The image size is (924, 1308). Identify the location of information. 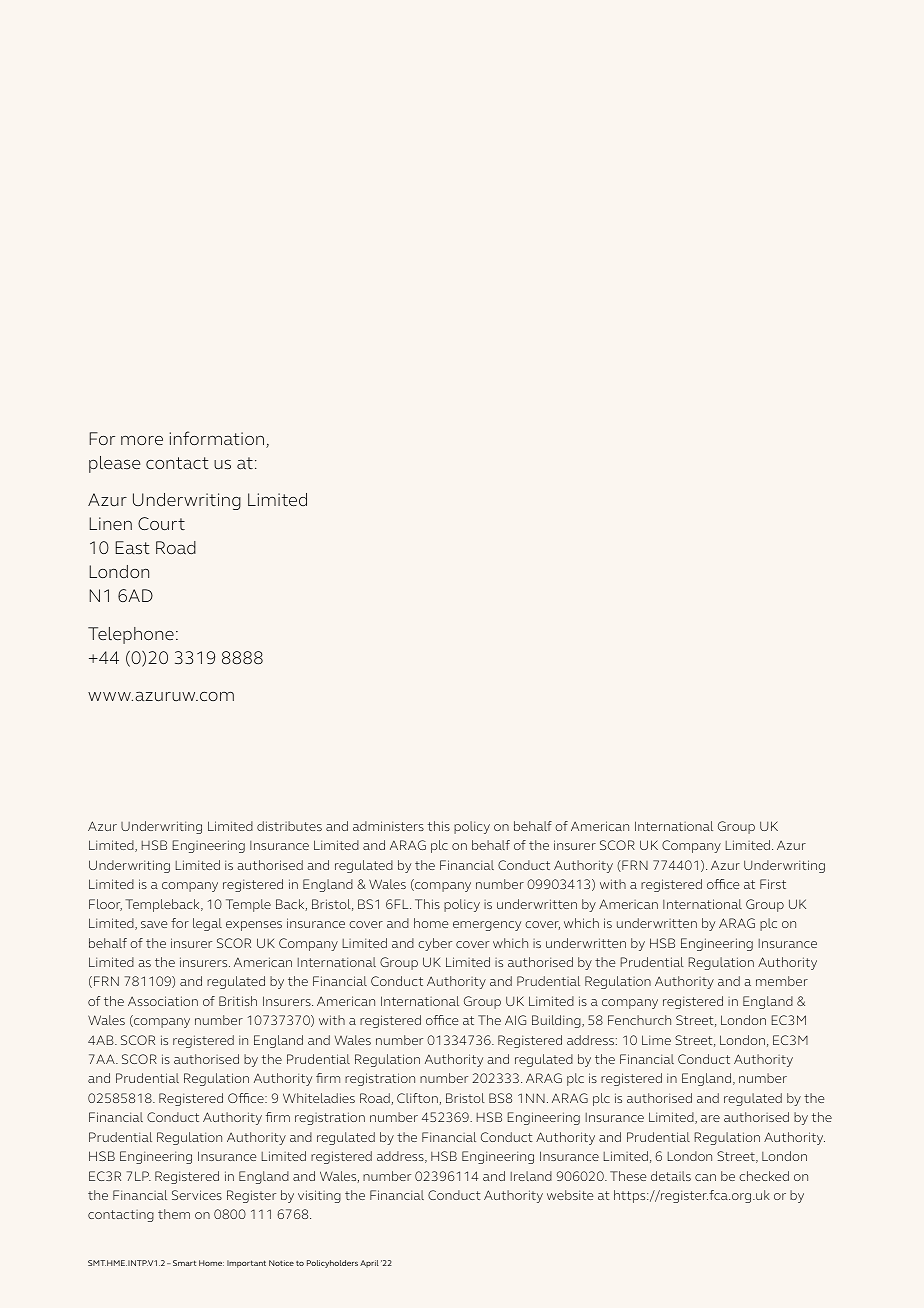
(218, 439).
